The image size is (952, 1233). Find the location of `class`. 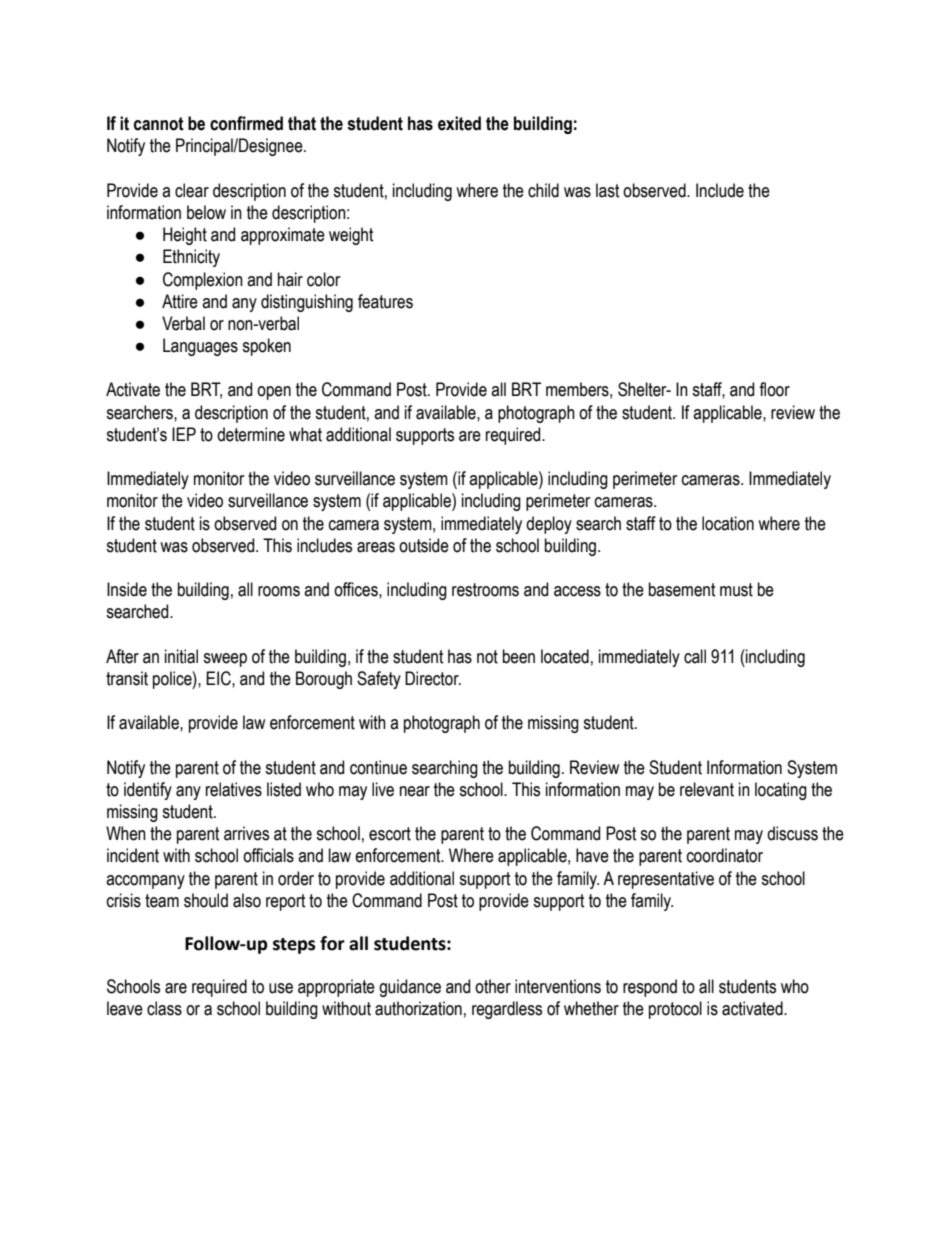

class is located at coordinates (164, 1008).
